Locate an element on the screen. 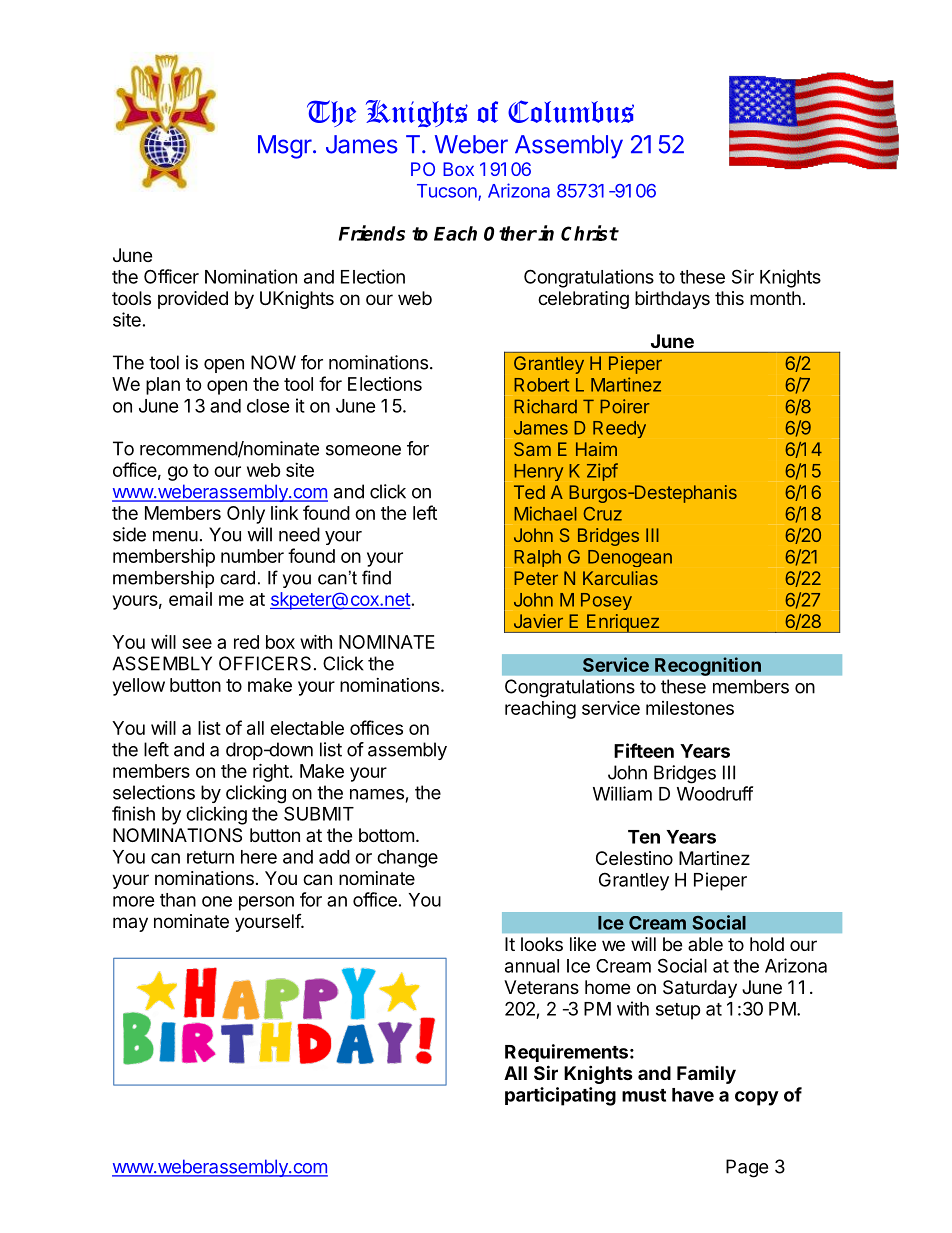 Image resolution: width=952 pixels, height=1233 pixels. than is located at coordinates (178, 900).
